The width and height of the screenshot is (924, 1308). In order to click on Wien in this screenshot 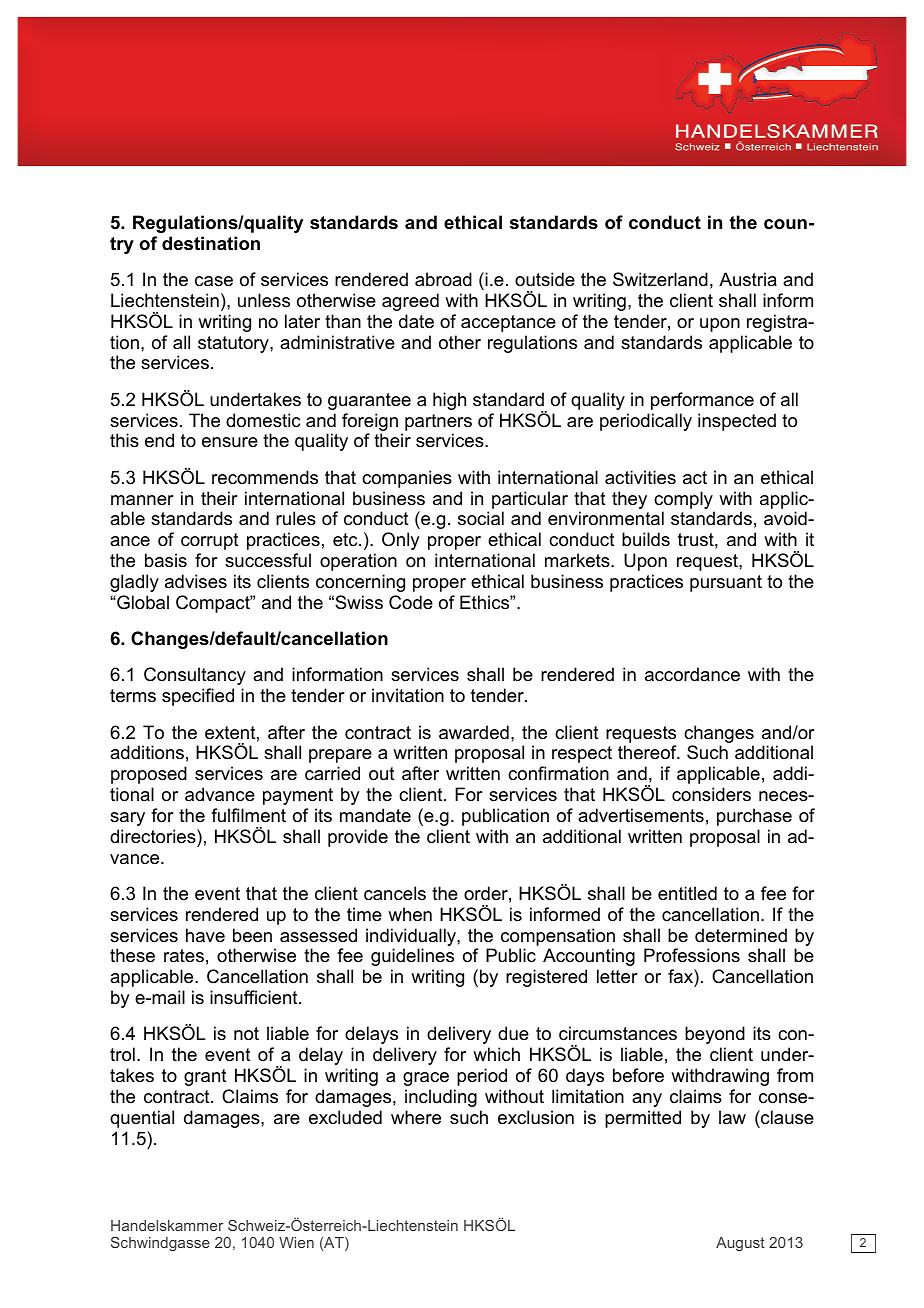, I will do `click(296, 1242)`.
